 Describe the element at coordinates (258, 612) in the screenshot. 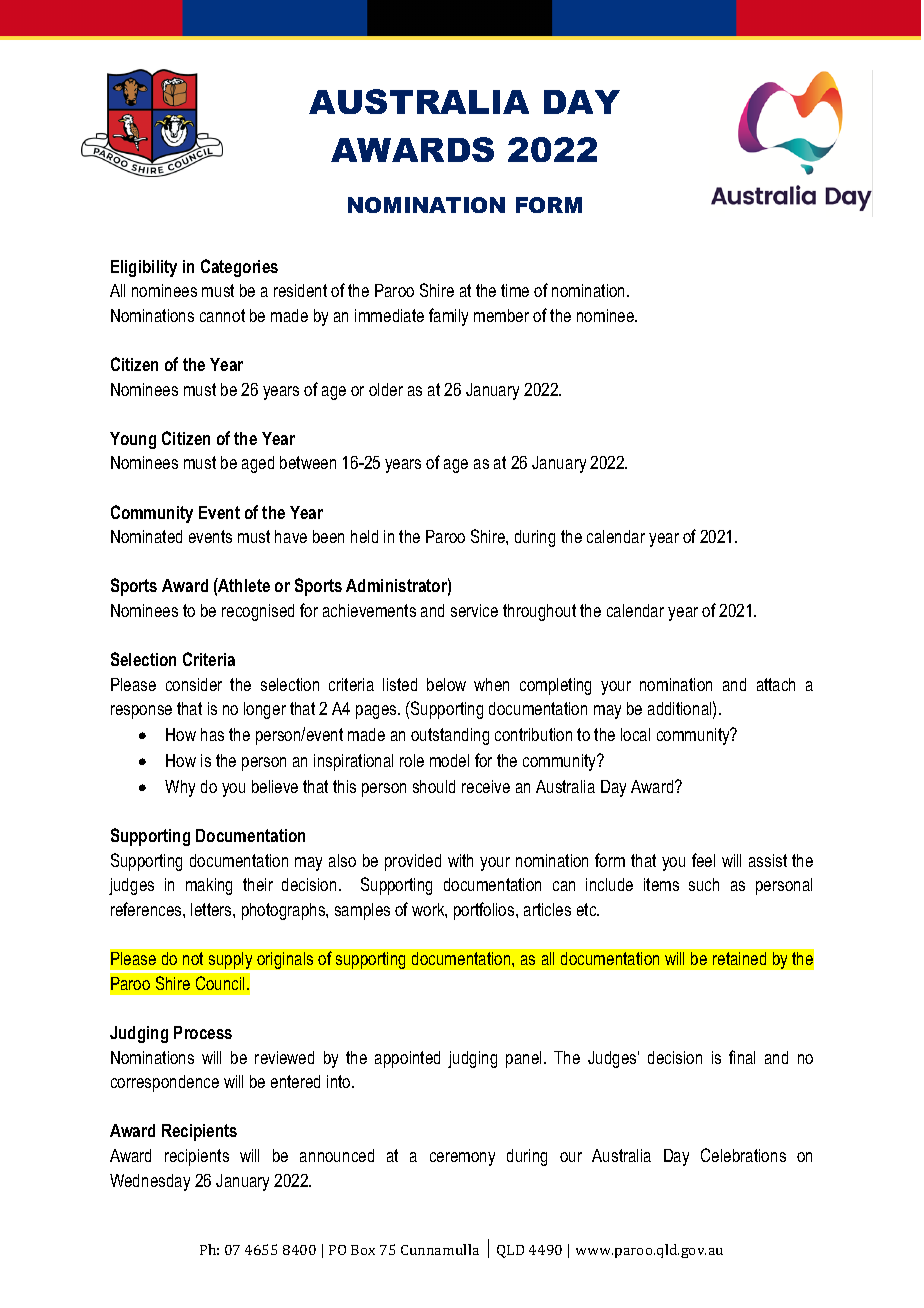

I see `recognised` at that location.
